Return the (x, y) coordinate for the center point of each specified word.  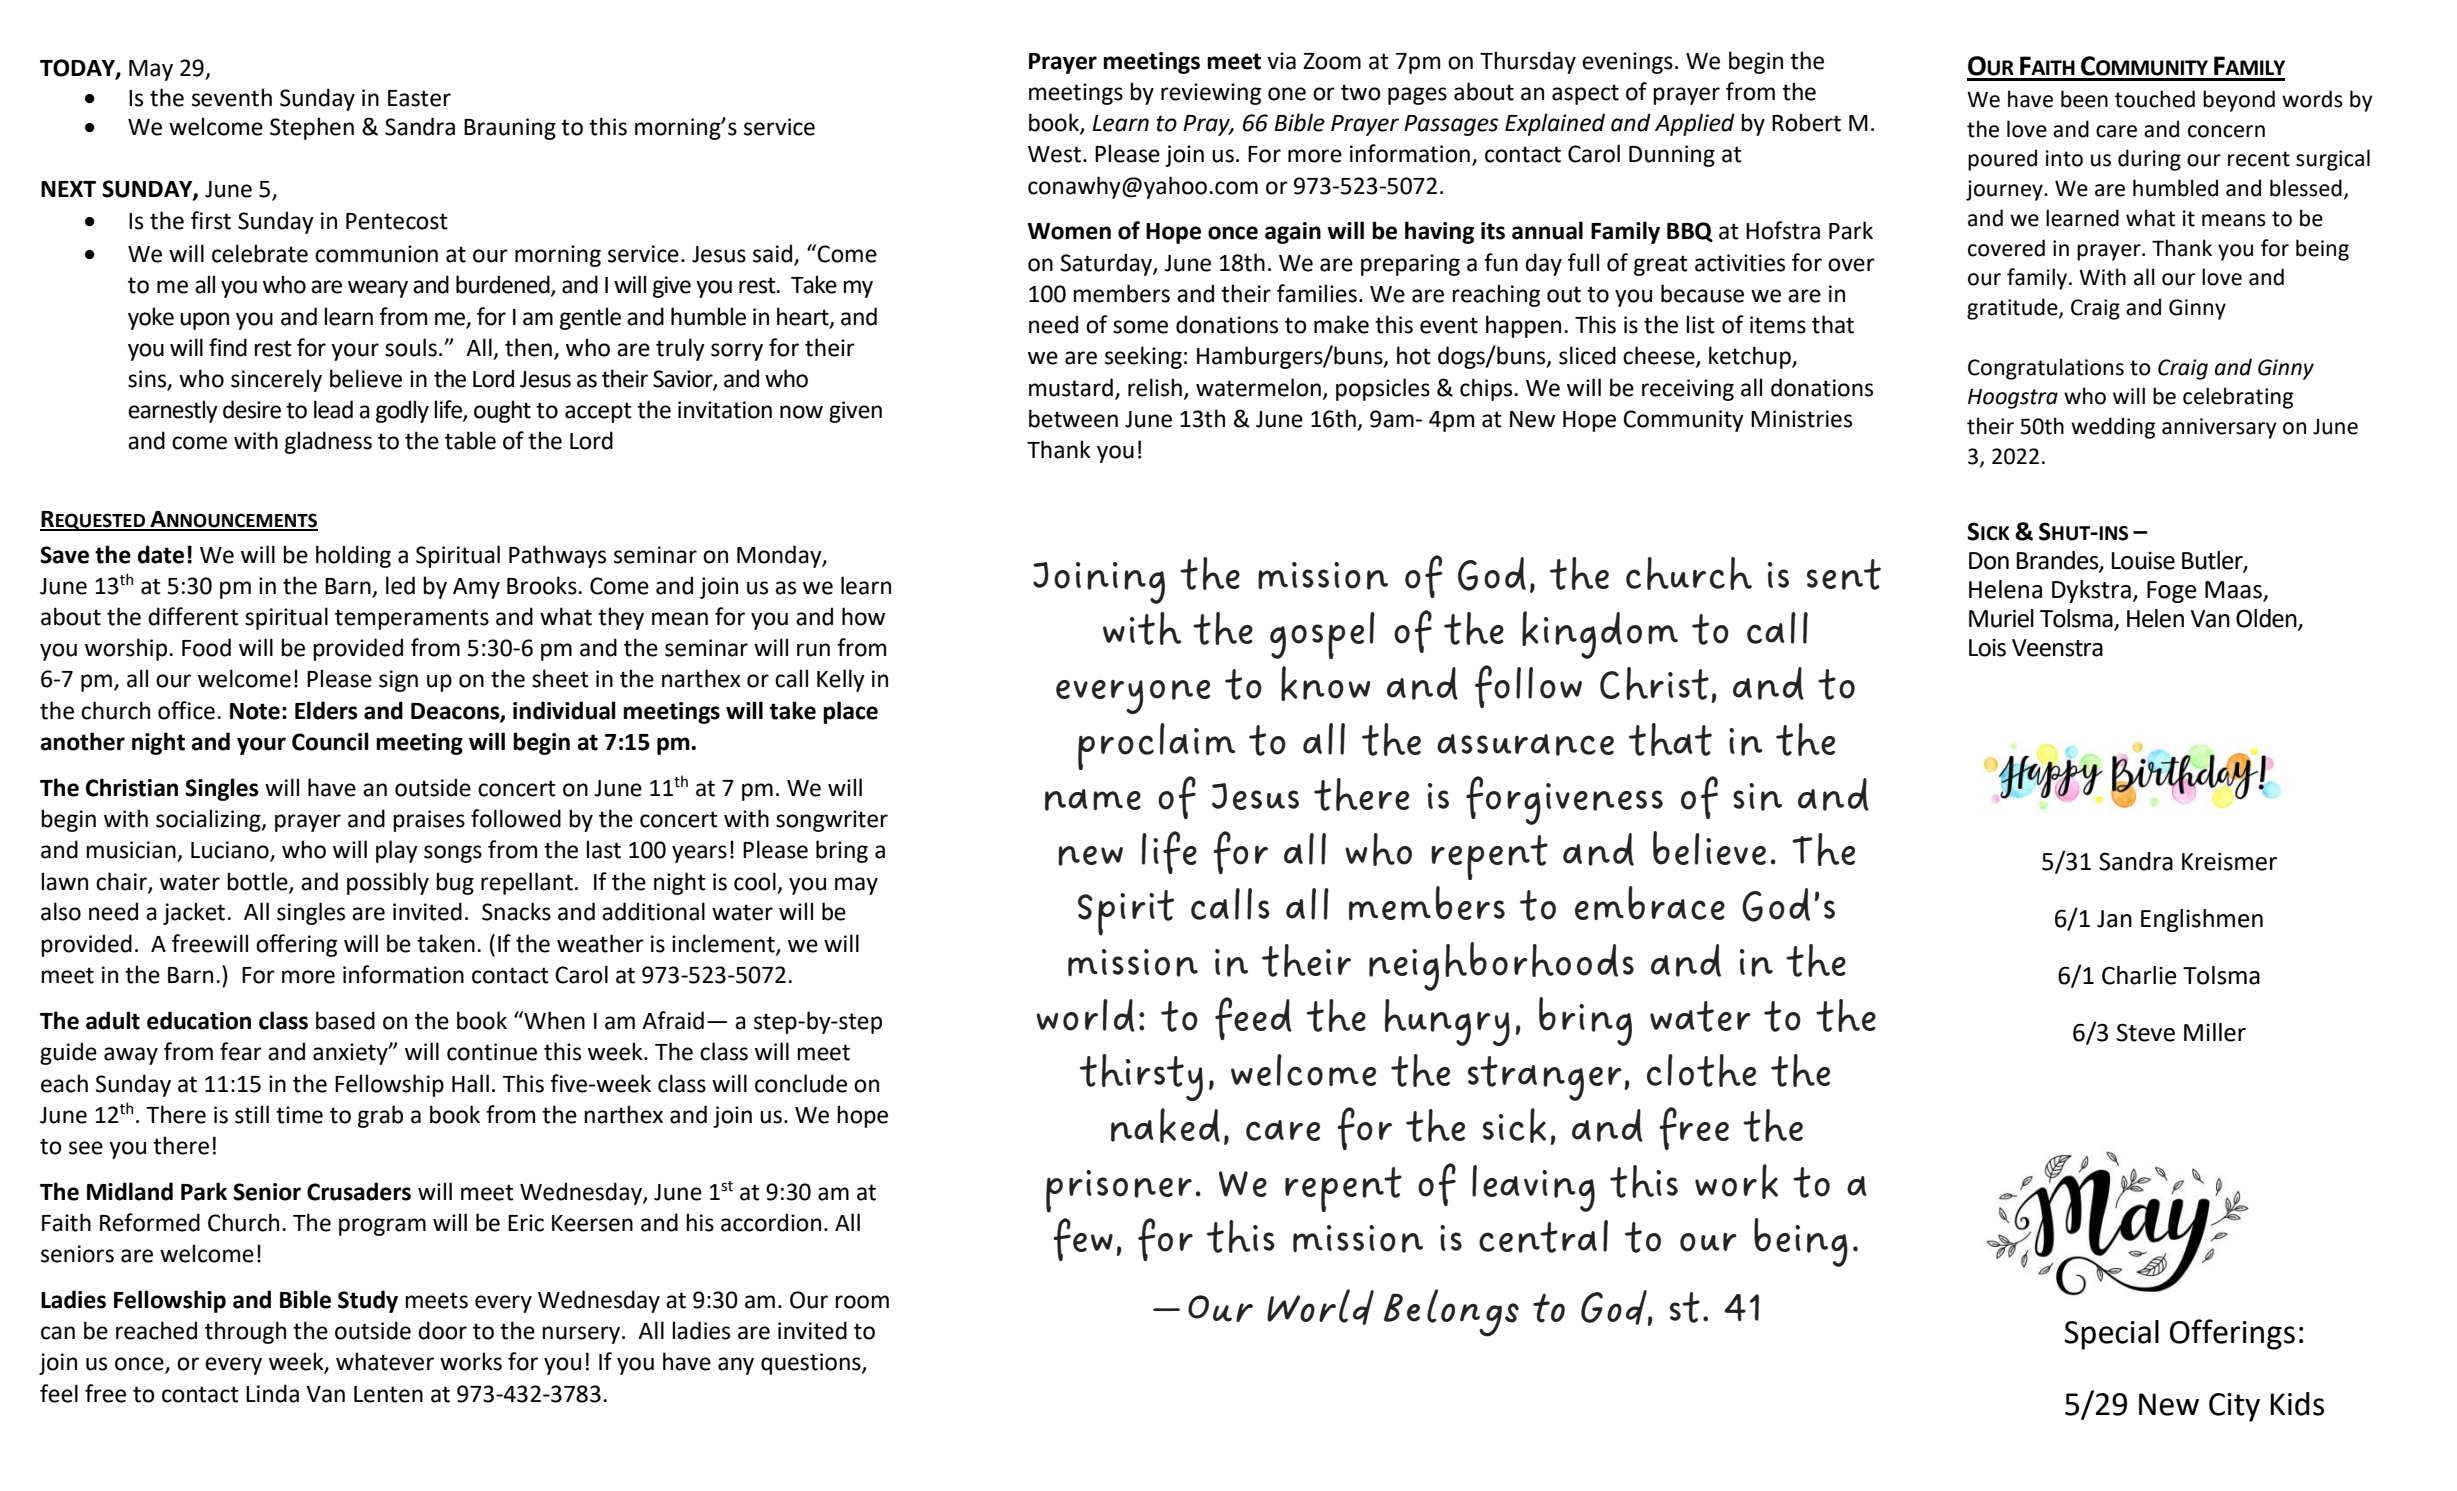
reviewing (1211, 94)
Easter (419, 98)
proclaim (1156, 746)
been (2084, 99)
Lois (1987, 647)
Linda (272, 1393)
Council (330, 741)
